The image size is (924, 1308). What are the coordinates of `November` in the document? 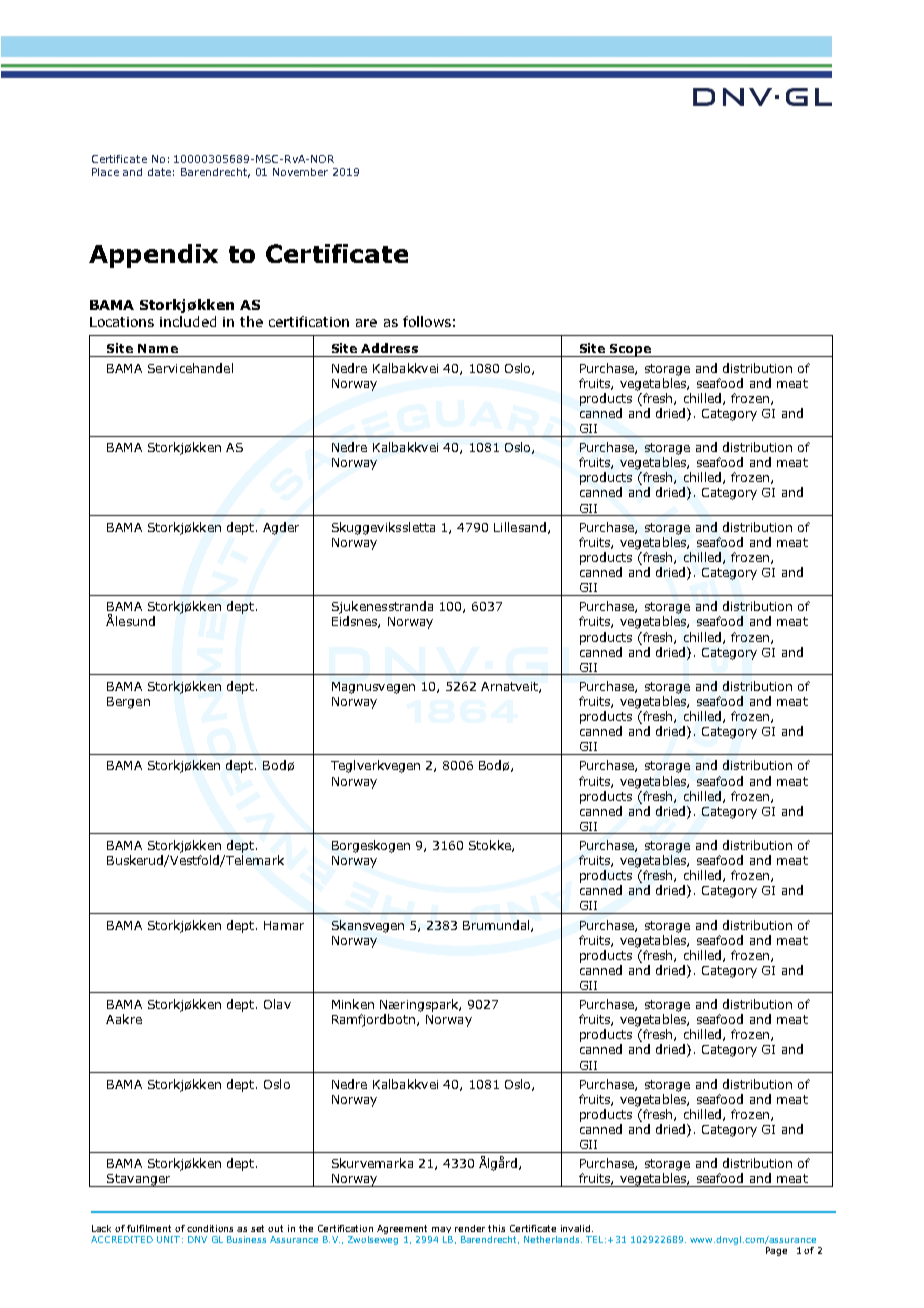 It's located at (300, 172).
